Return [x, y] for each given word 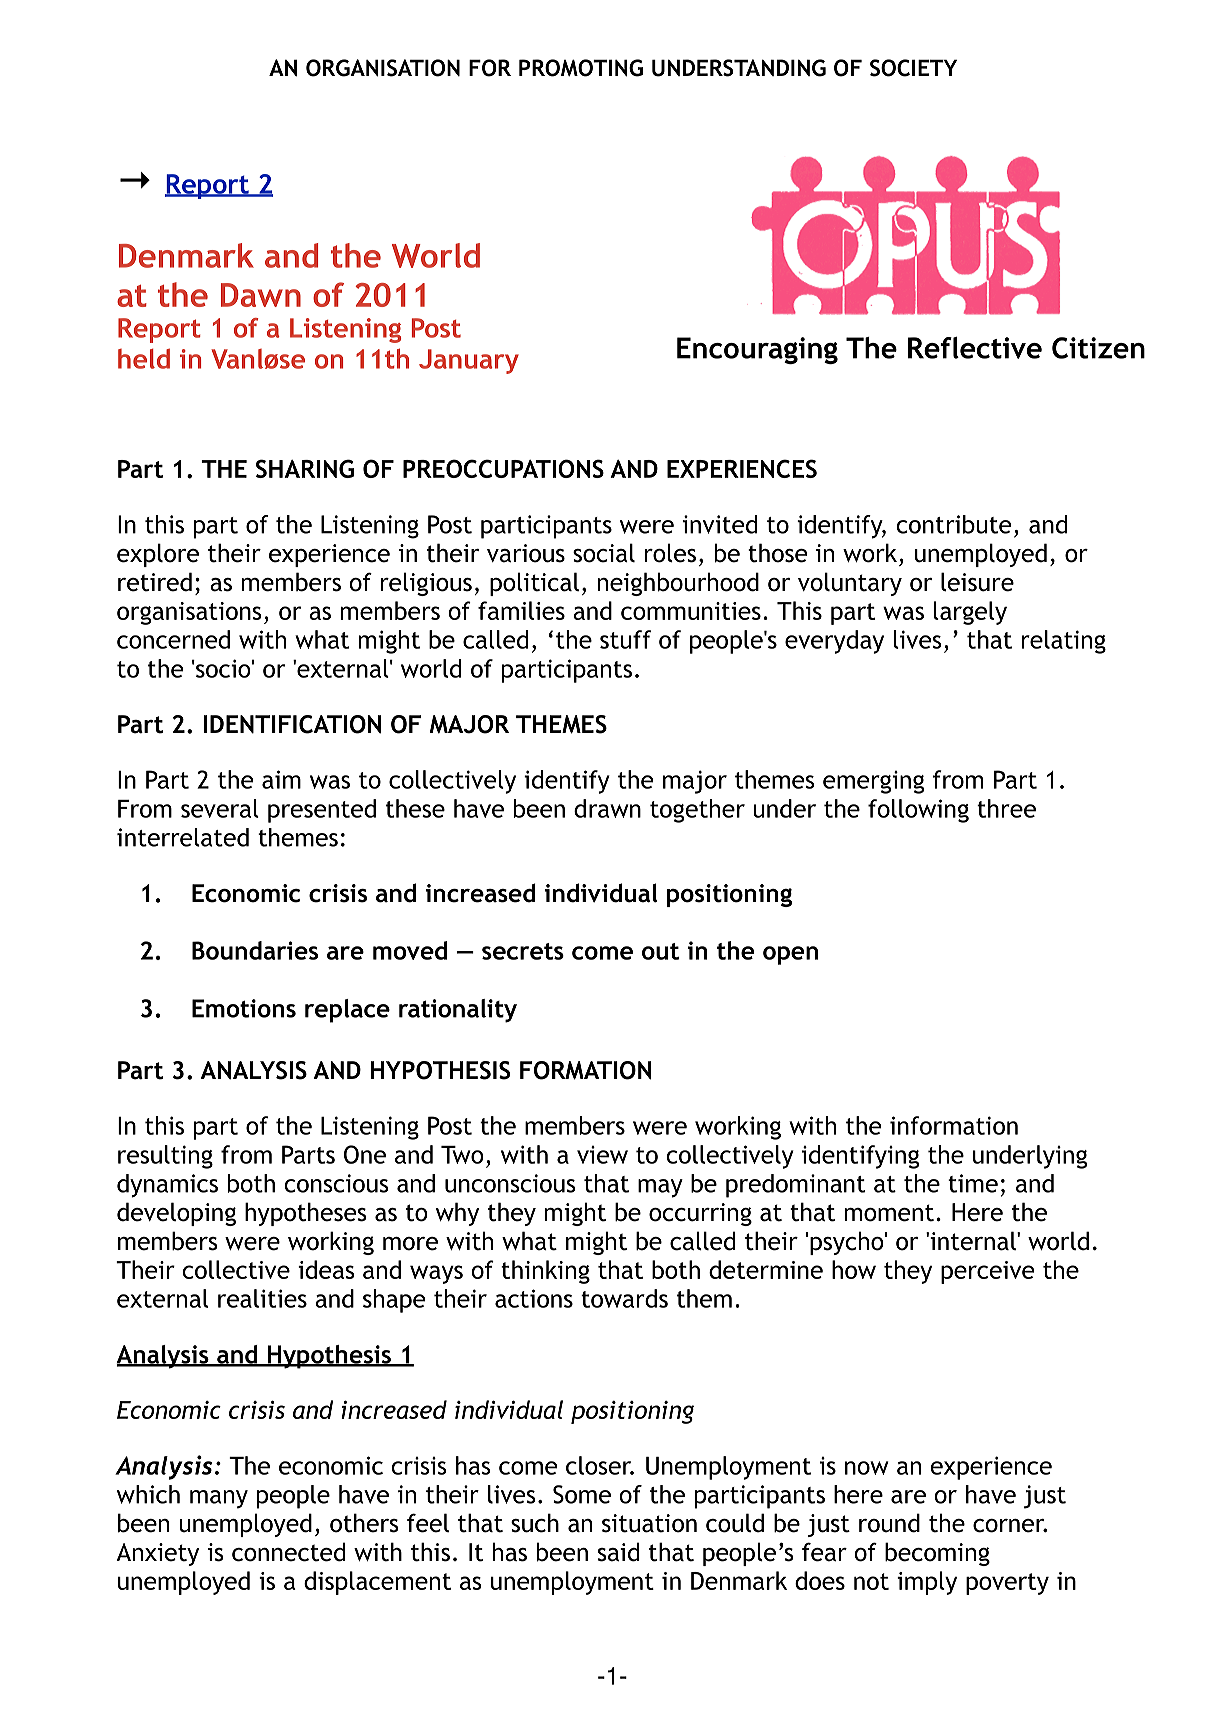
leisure [977, 582]
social [604, 553]
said [618, 1552]
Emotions [244, 1008]
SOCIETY [913, 68]
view [602, 1155]
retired [155, 582]
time [973, 1183]
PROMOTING [581, 68]
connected [288, 1552]
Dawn [261, 295]
